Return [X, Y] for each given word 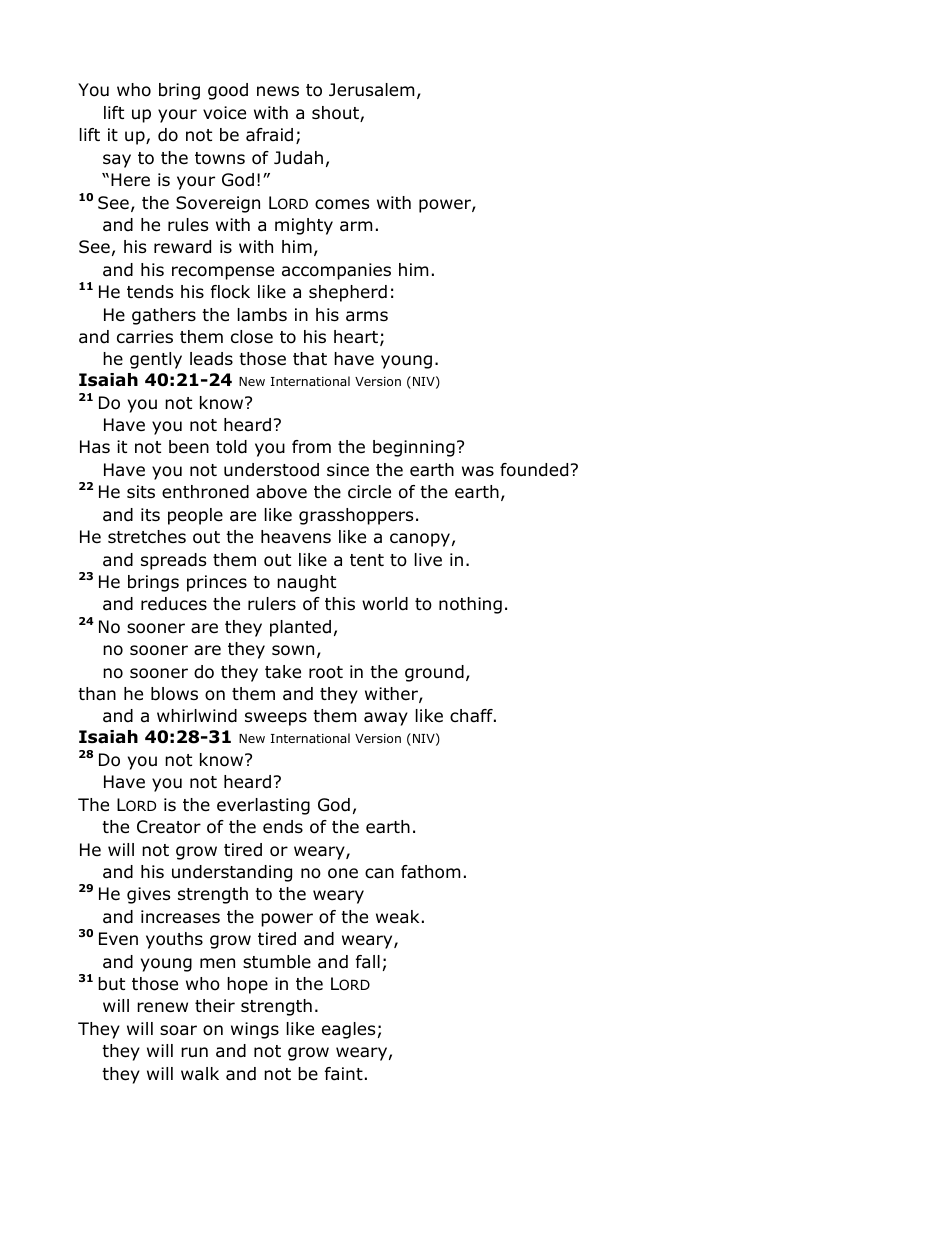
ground [434, 673]
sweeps [276, 719]
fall [368, 962]
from [311, 447]
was [478, 471]
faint [344, 1074]
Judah [298, 158]
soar [178, 1030]
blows [174, 694]
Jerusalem [371, 90]
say [117, 161]
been [189, 447]
